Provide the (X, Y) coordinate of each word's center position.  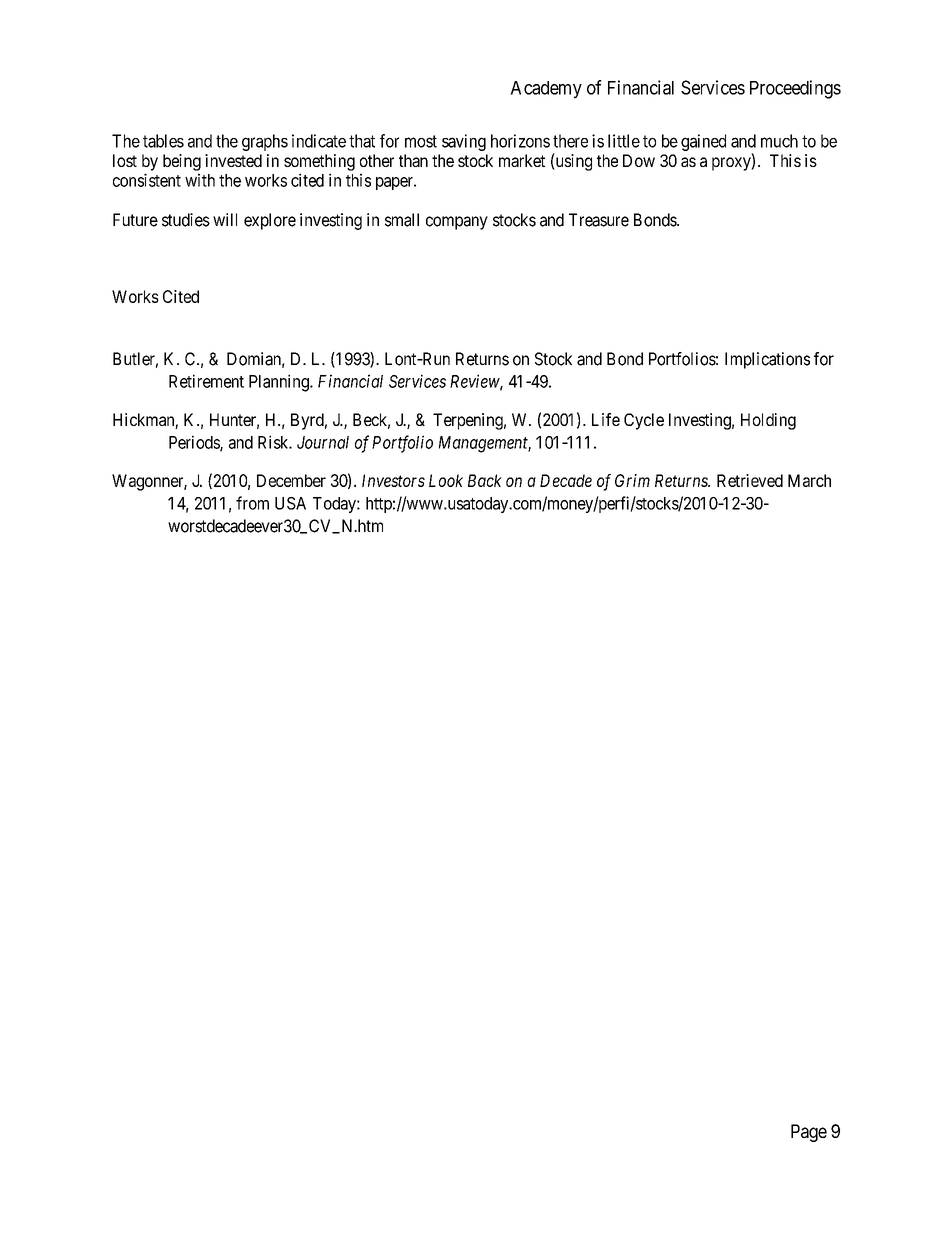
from (252, 503)
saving (464, 142)
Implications (767, 360)
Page (809, 1133)
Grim (632, 480)
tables (163, 141)
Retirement (206, 381)
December (291, 480)
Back (485, 480)
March (809, 480)
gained (703, 142)
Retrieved (750, 480)
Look (446, 480)
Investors (393, 480)
